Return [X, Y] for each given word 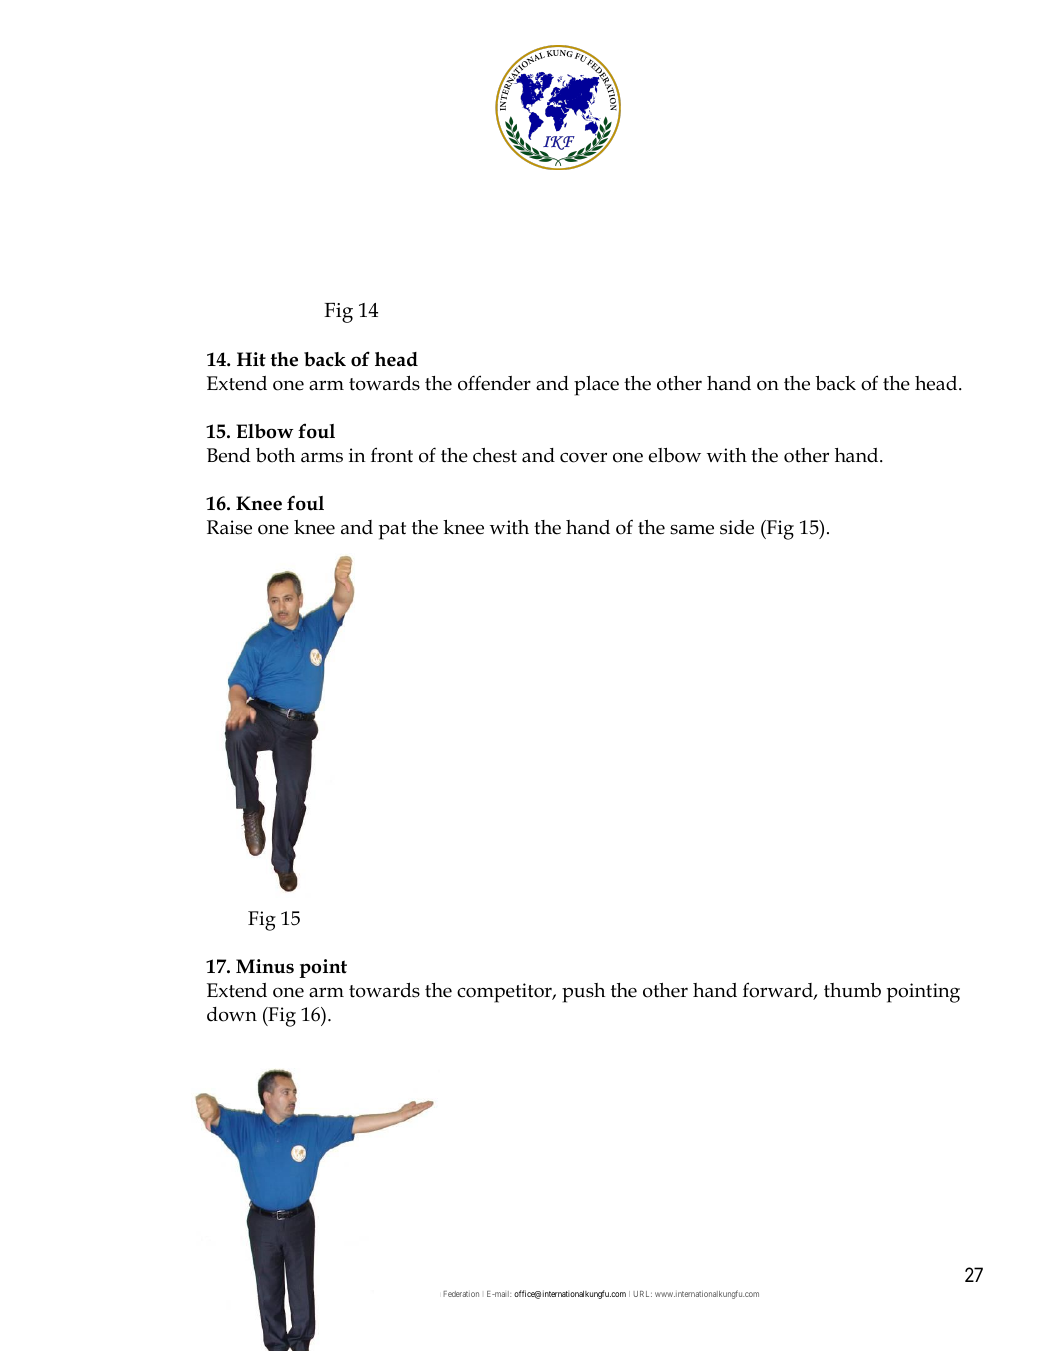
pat [392, 531]
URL [642, 1294]
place [596, 386]
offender [494, 383]
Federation [461, 1294]
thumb [852, 990]
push [583, 993]
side [737, 527]
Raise [229, 527]
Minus [265, 966]
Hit [251, 359]
